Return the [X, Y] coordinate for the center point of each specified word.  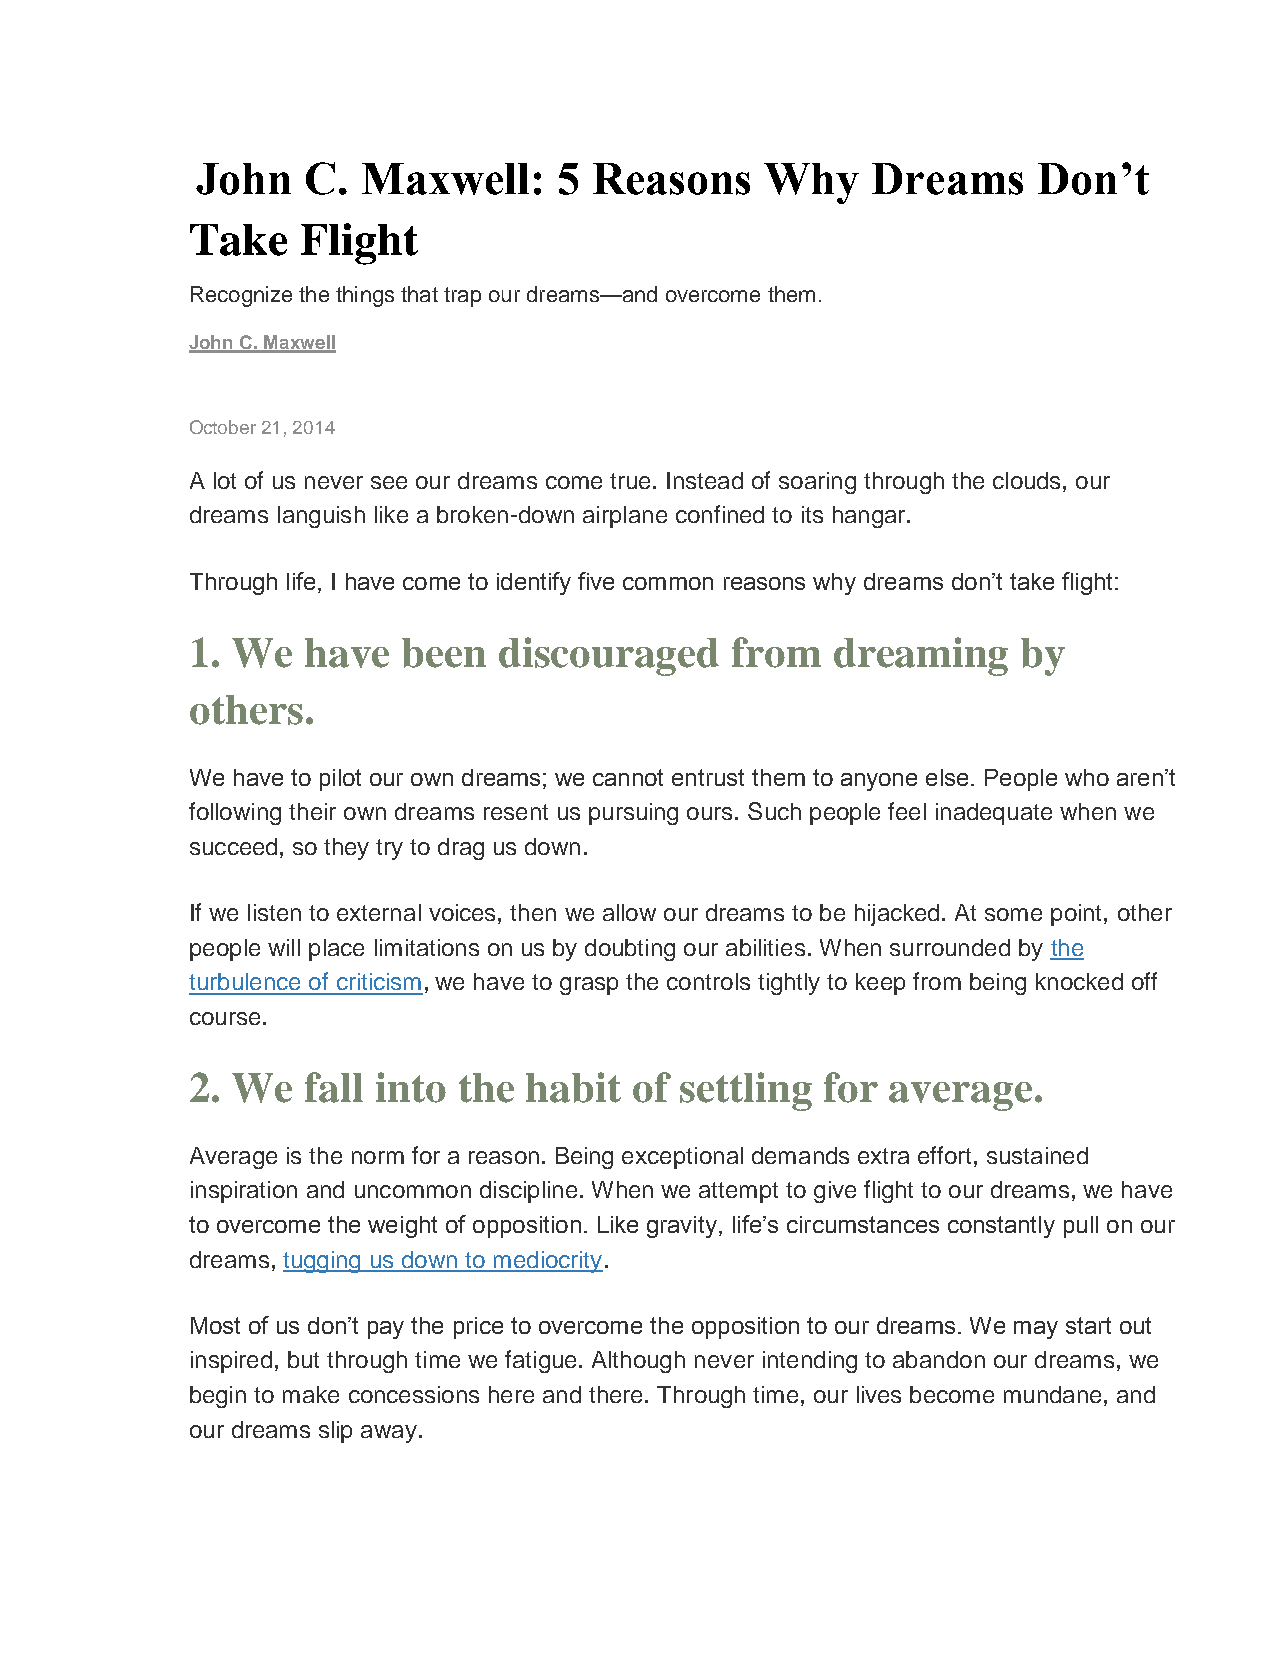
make [311, 1394]
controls [708, 981]
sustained [1037, 1155]
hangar [870, 517]
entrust [708, 777]
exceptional [682, 1158]
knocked [1079, 981]
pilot [340, 780]
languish [321, 517]
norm [378, 1157]
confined [720, 514]
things [365, 296]
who [1087, 777]
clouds [1026, 480]
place [336, 950]
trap [462, 297]
